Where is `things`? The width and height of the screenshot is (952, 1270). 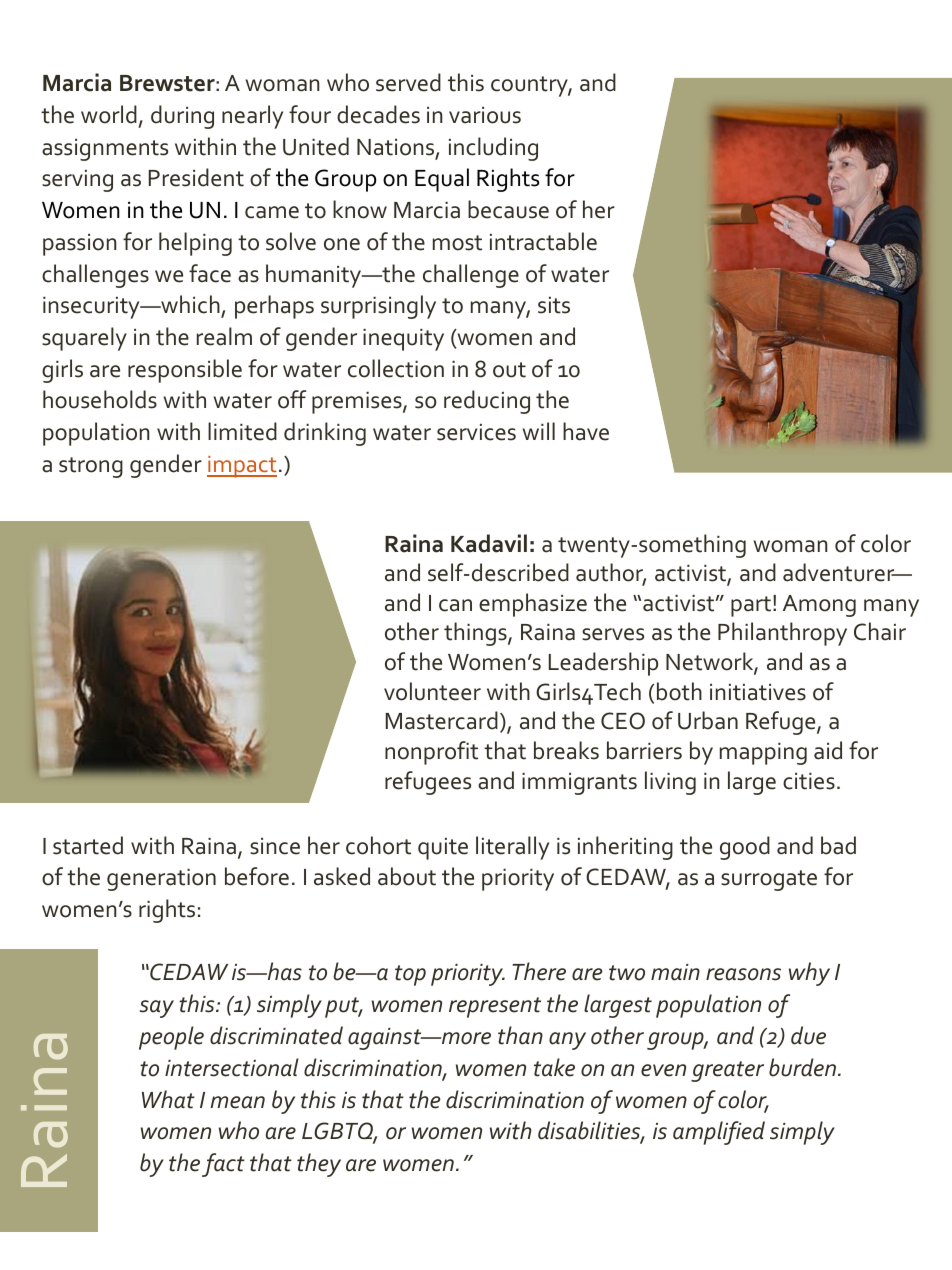
things is located at coordinates (476, 634).
